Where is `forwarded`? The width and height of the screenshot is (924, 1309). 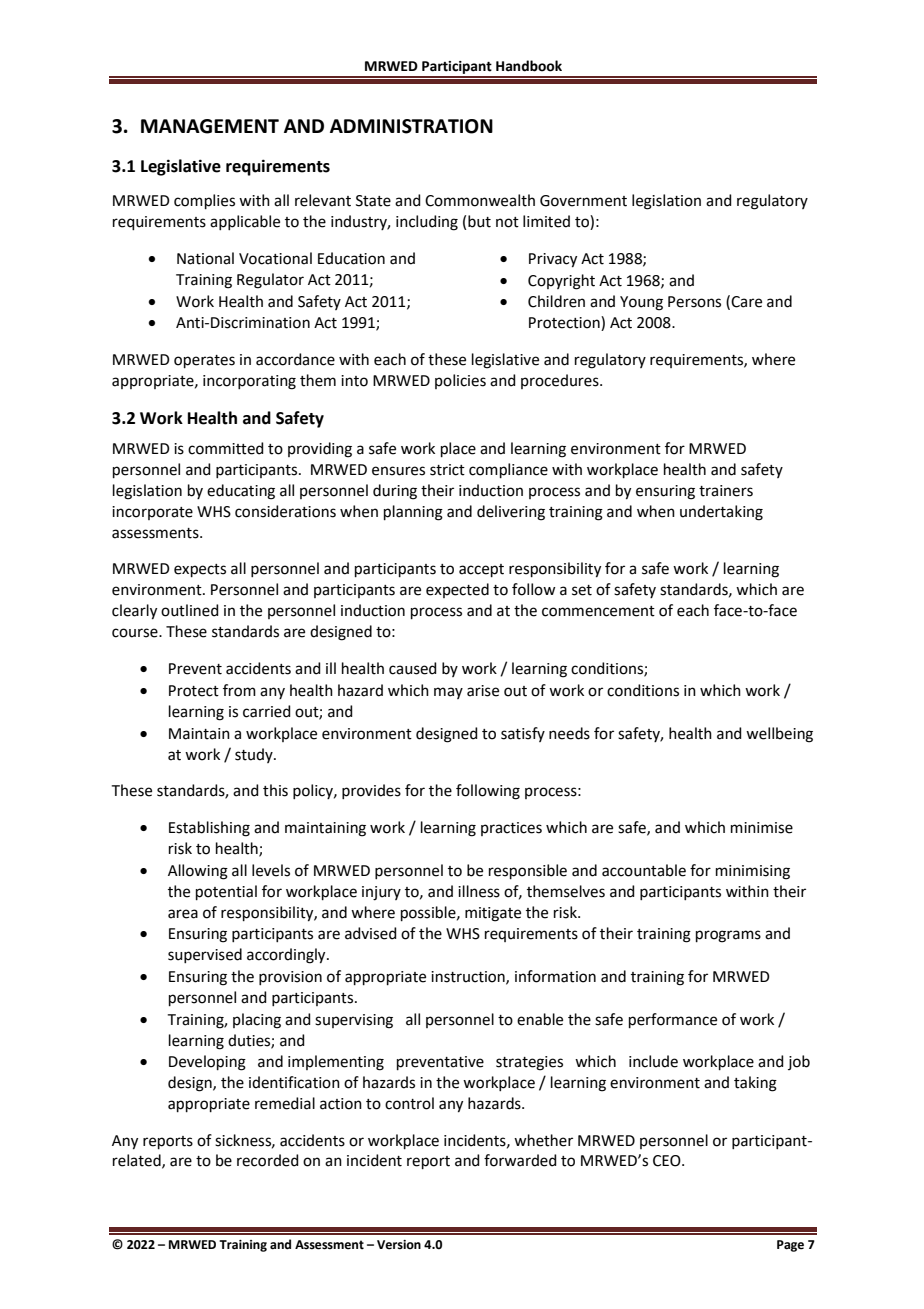 forwarded is located at coordinates (520, 1160).
